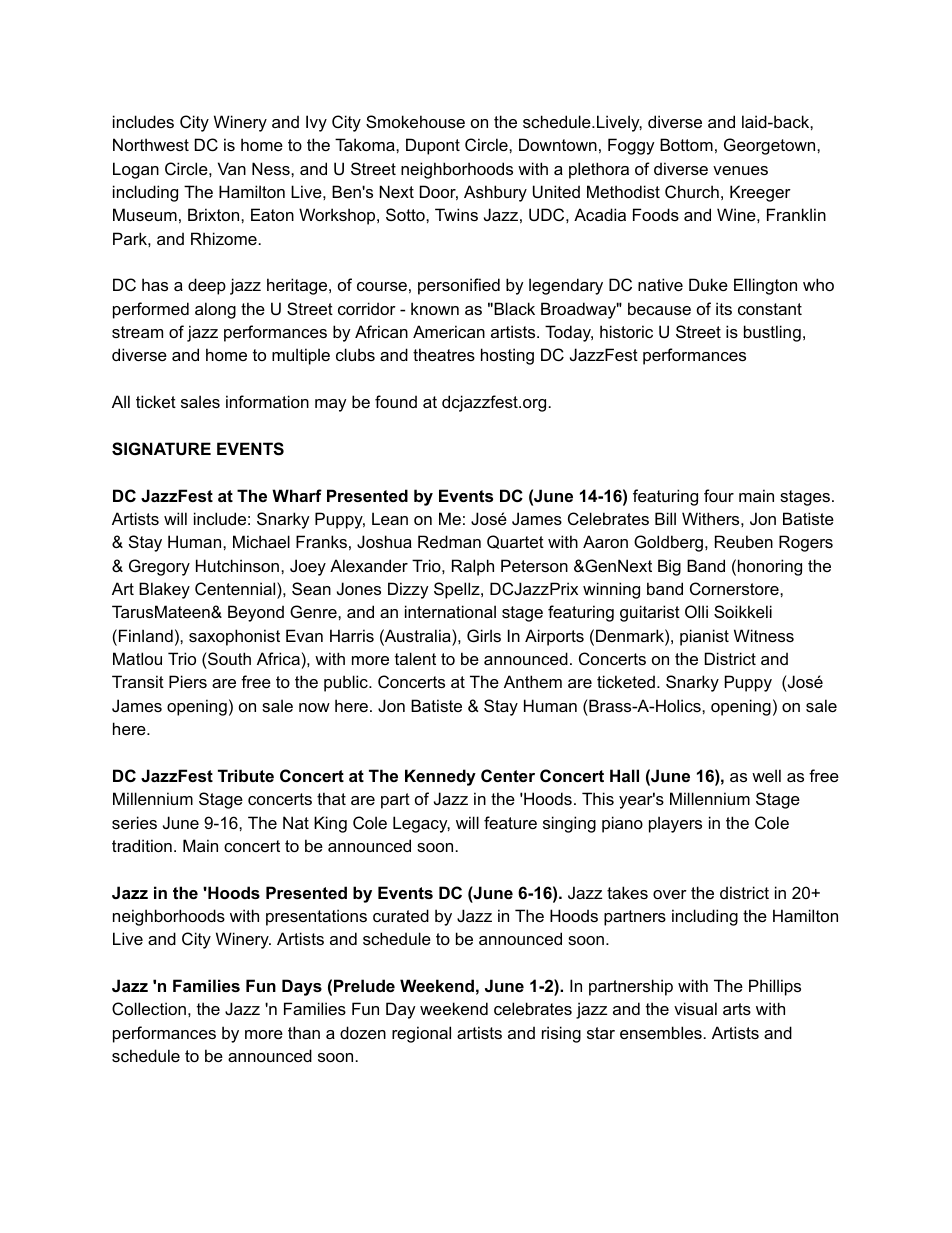 This screenshot has height=1233, width=952. I want to click on honoring, so click(770, 567).
